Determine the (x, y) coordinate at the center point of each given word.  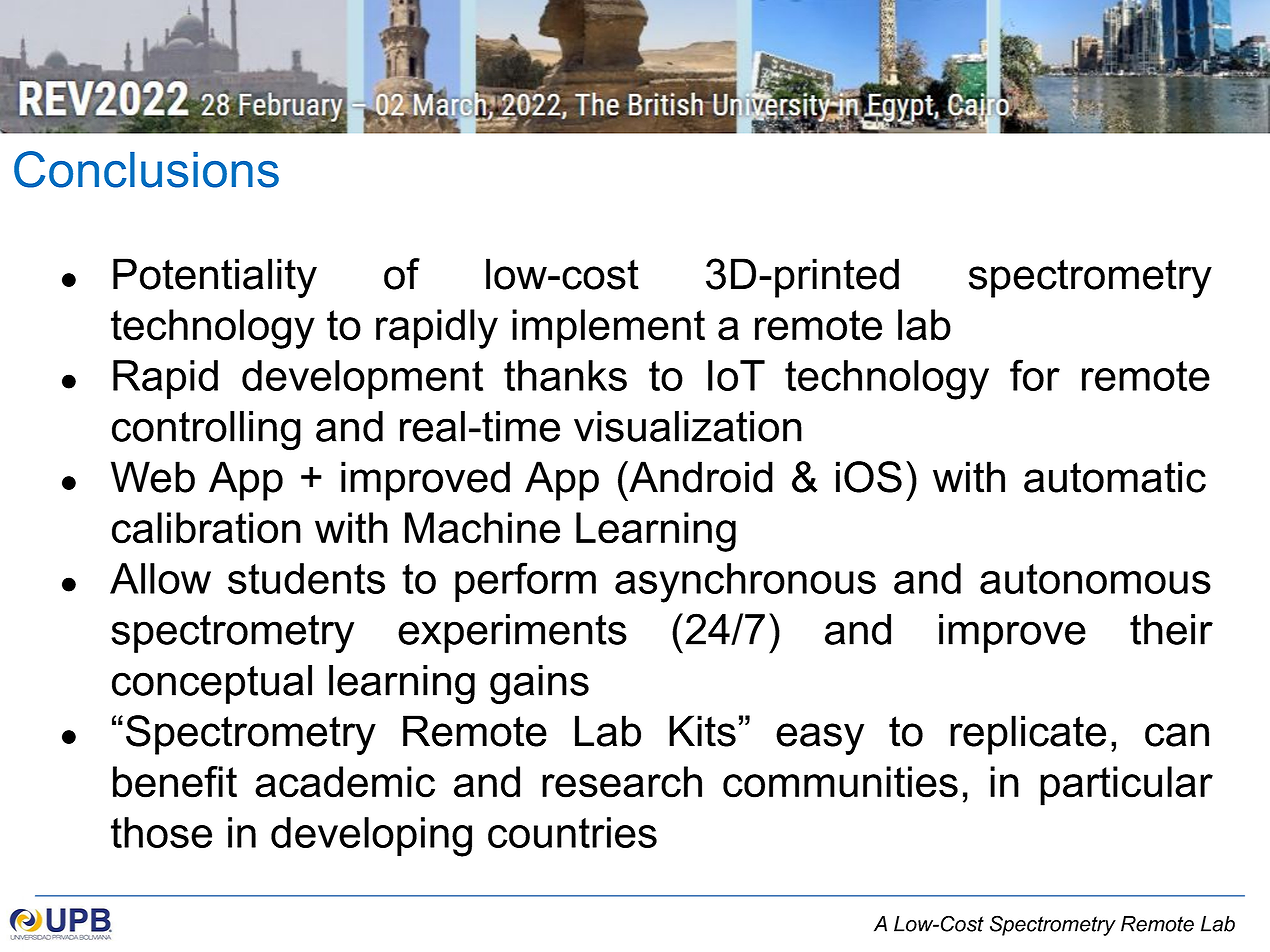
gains (539, 685)
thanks (565, 375)
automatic (1115, 477)
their (1171, 629)
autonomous (1095, 579)
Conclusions (146, 169)
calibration (206, 528)
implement (608, 329)
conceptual (212, 684)
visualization (688, 426)
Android (700, 477)
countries (572, 832)
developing (371, 837)
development (362, 379)
